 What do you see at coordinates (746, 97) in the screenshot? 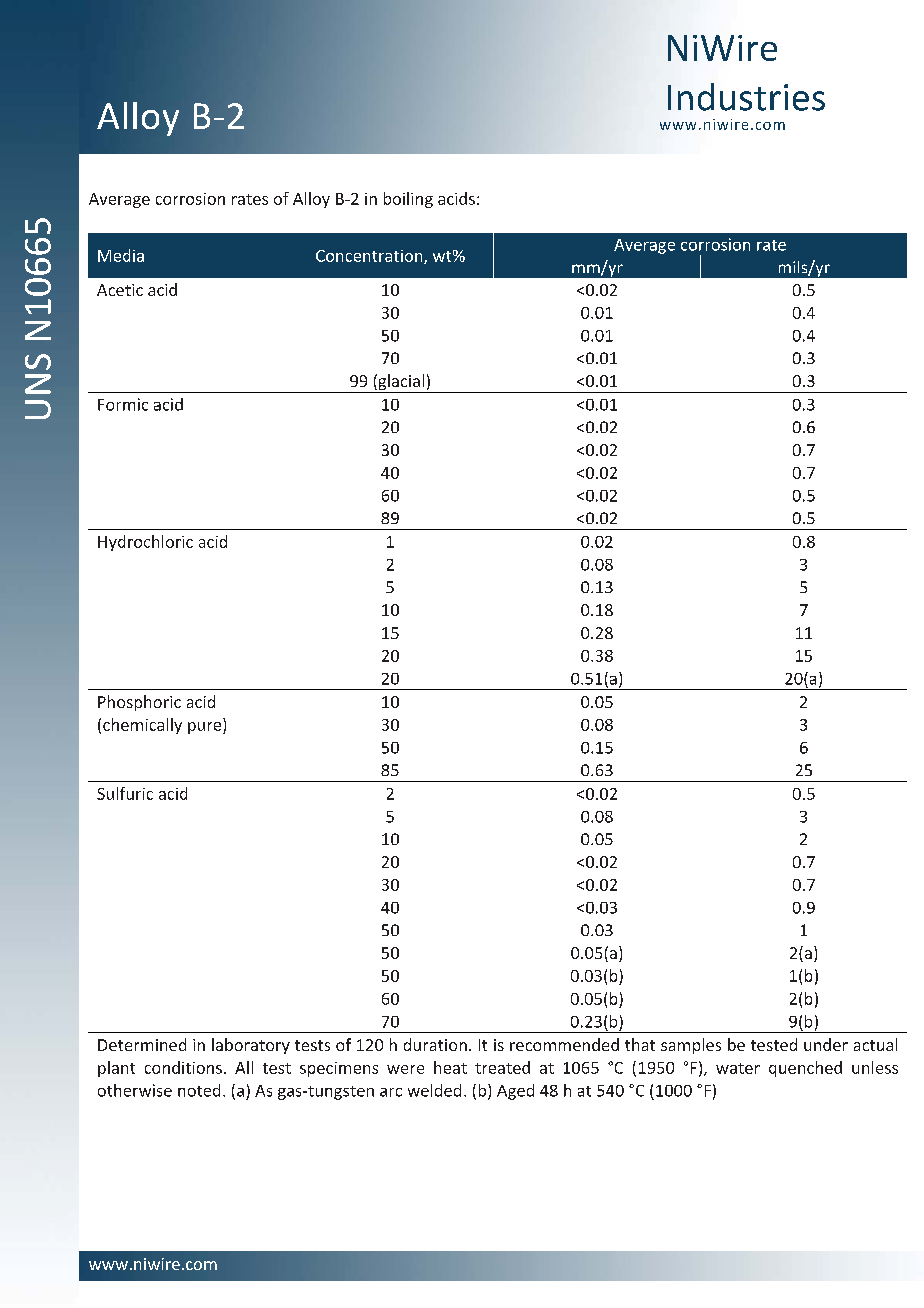
I see `Industries` at bounding box center [746, 97].
